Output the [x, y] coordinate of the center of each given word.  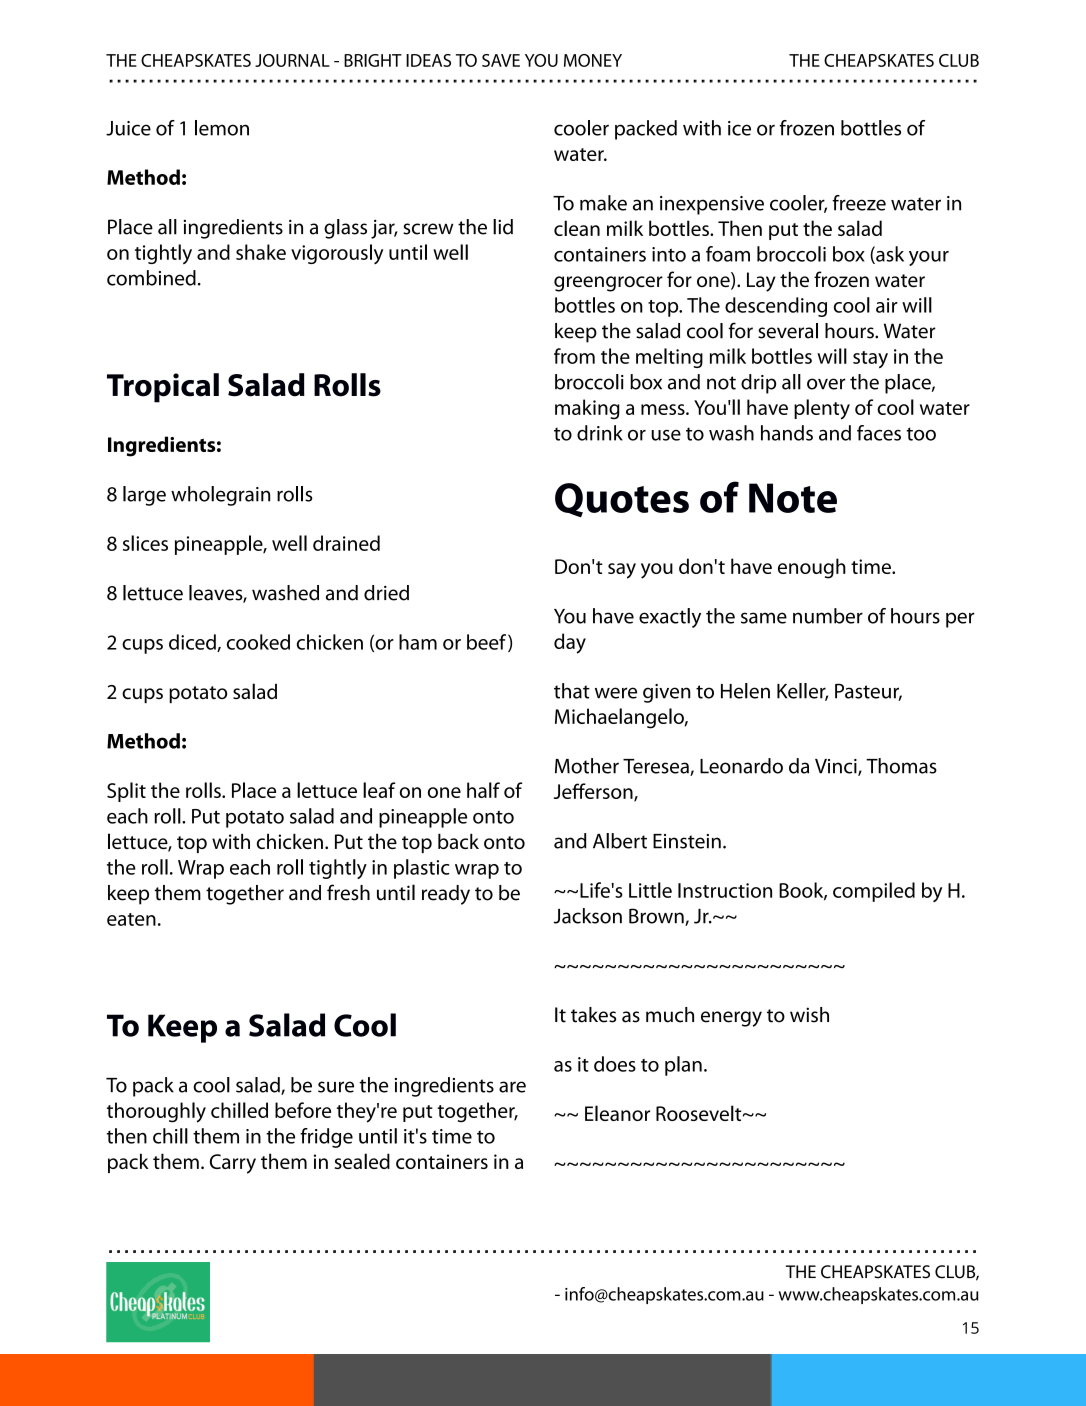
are [512, 1087]
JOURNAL [292, 60]
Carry [233, 1164]
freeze [859, 203]
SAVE [501, 60]
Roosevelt [700, 1113]
